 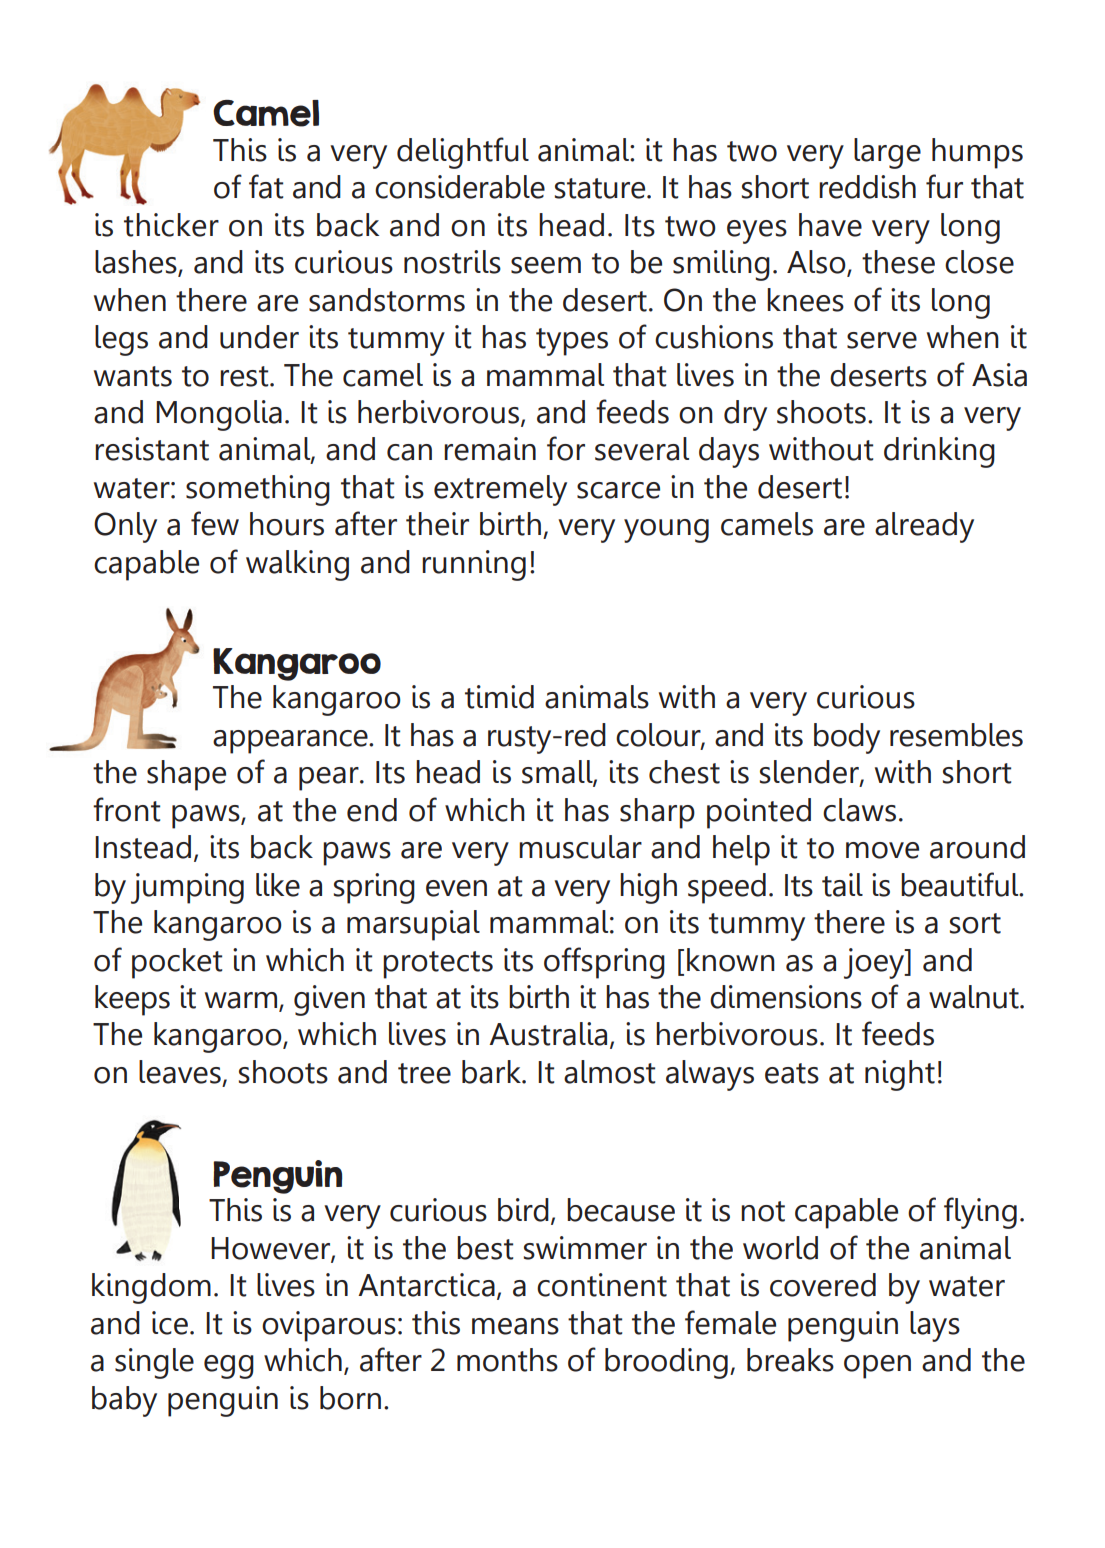 I want to click on something, so click(x=258, y=490).
